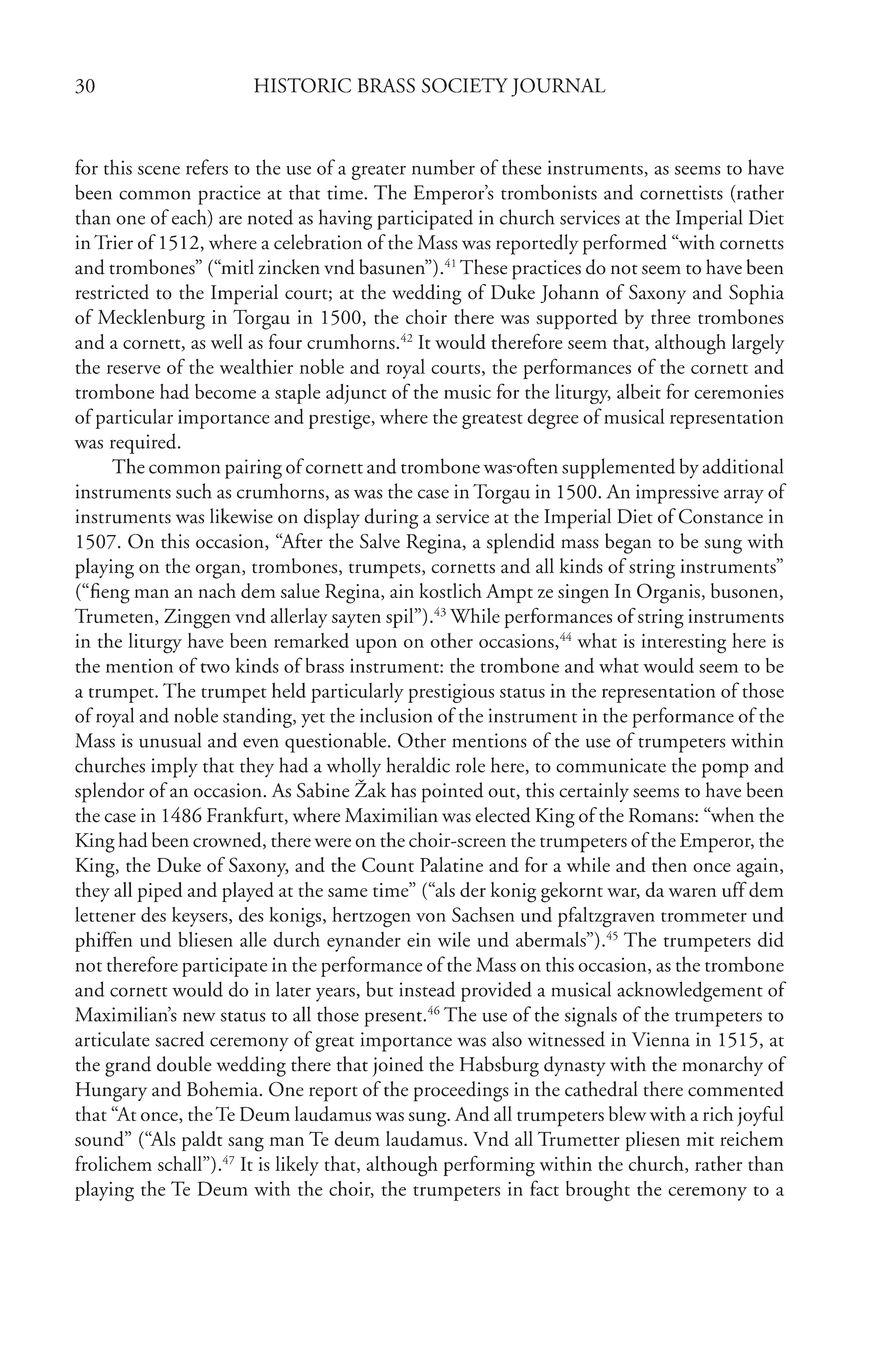 This document has width=896, height=1345. I want to click on SOCIETY, so click(465, 85).
